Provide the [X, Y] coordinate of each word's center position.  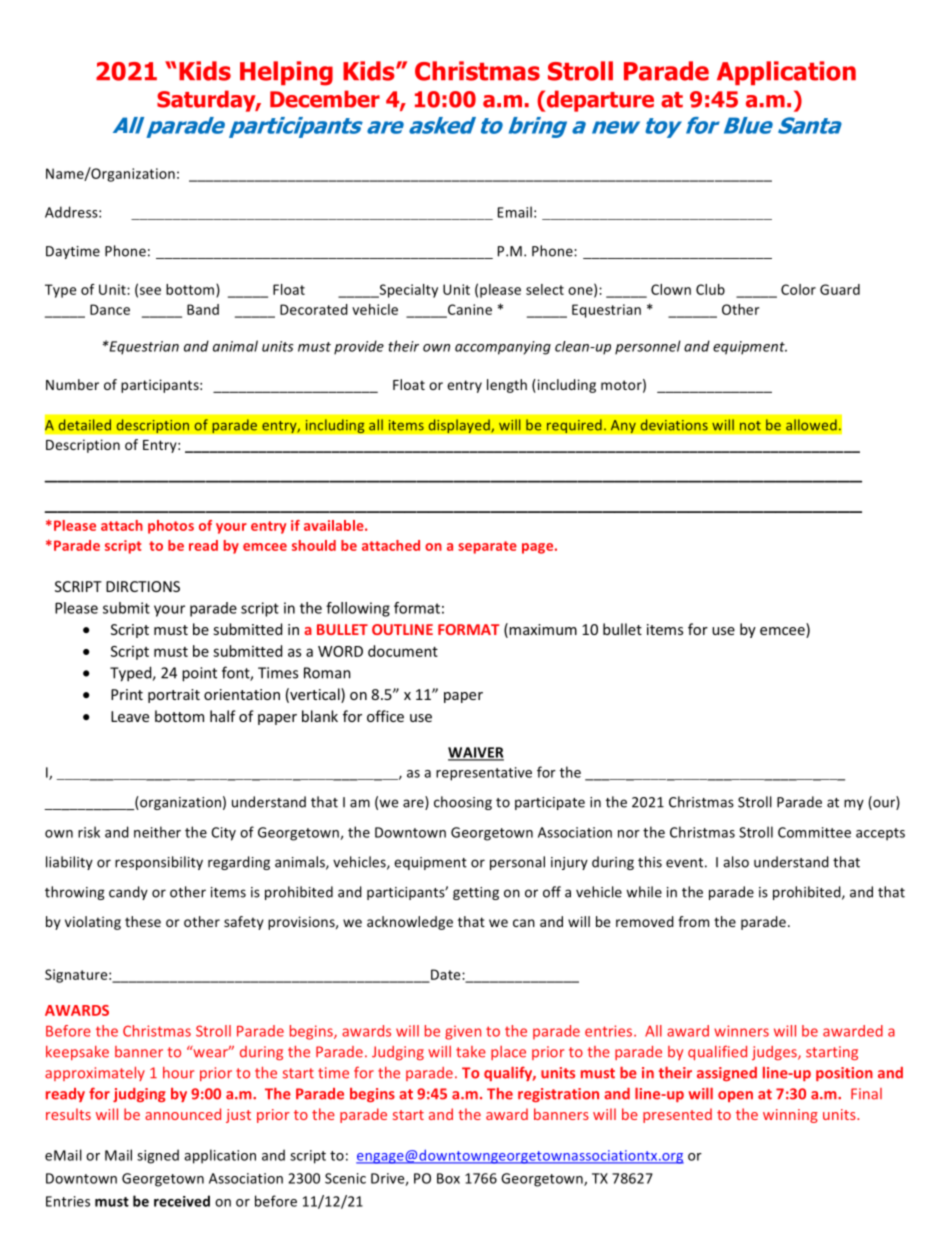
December [325, 99]
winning [790, 1116]
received [182, 1201]
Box [448, 1178]
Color [798, 289]
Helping [286, 73]
